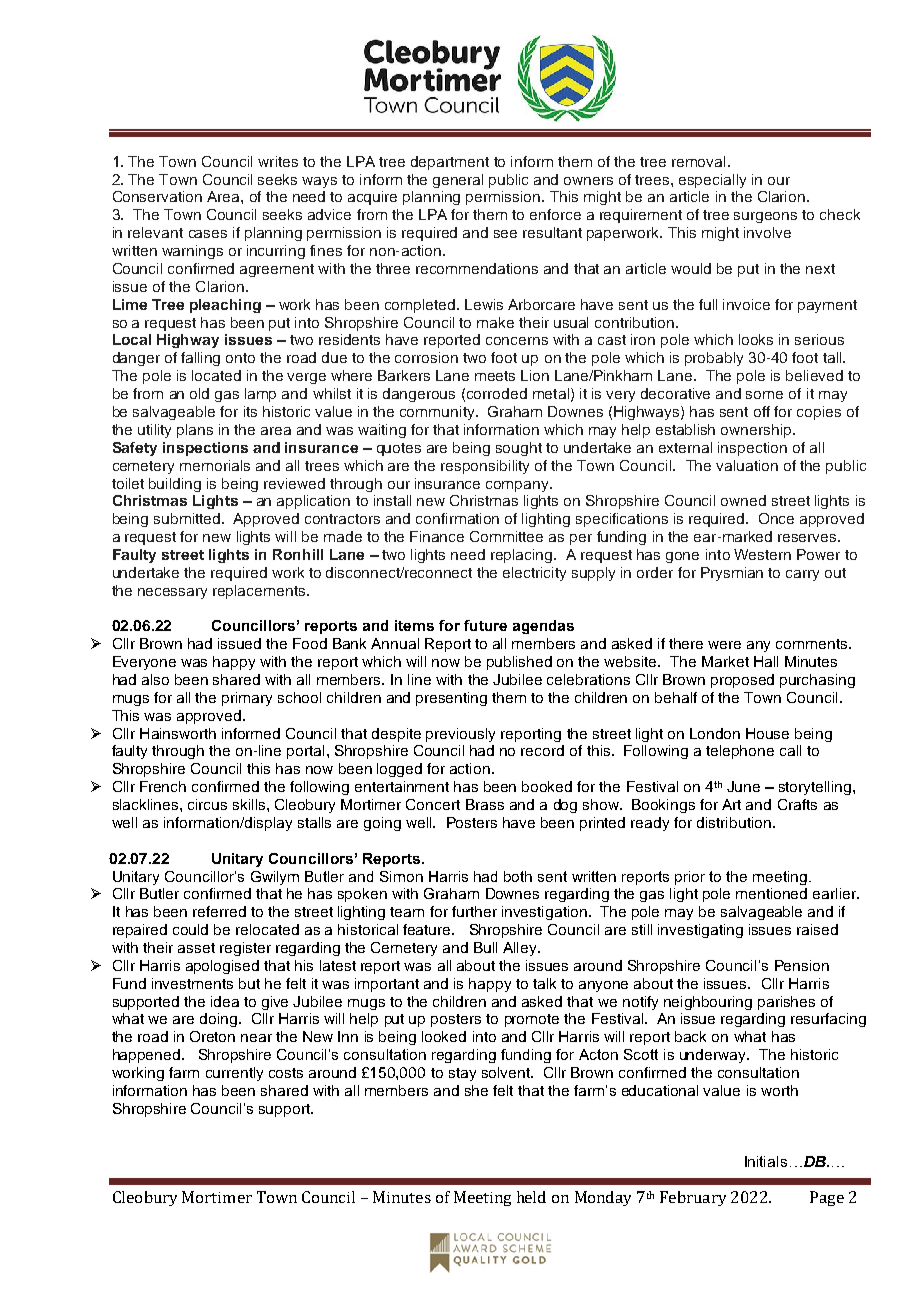 Image resolution: width=924 pixels, height=1308 pixels. I want to click on surgeons, so click(765, 217).
